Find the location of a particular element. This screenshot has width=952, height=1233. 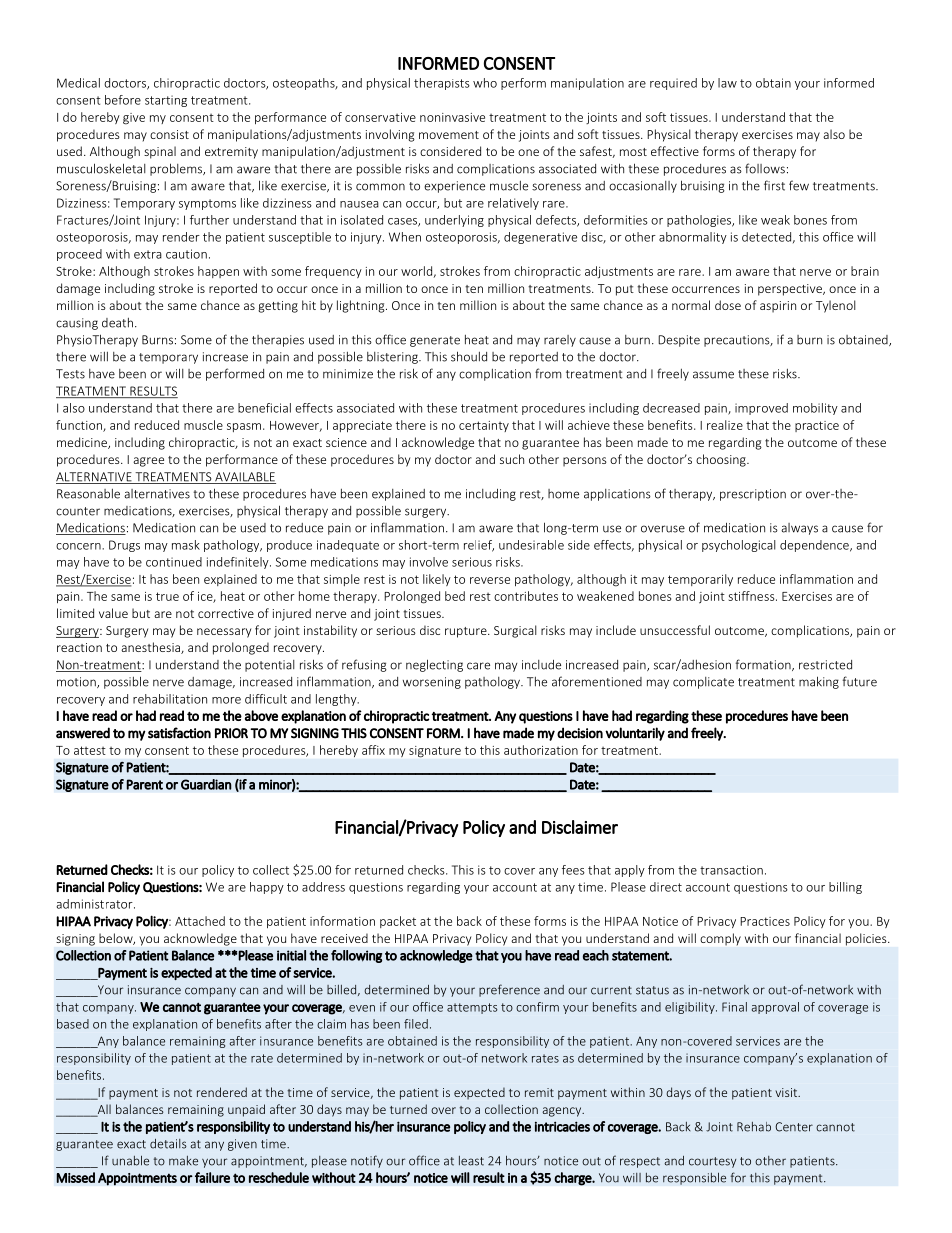

law is located at coordinates (727, 83).
